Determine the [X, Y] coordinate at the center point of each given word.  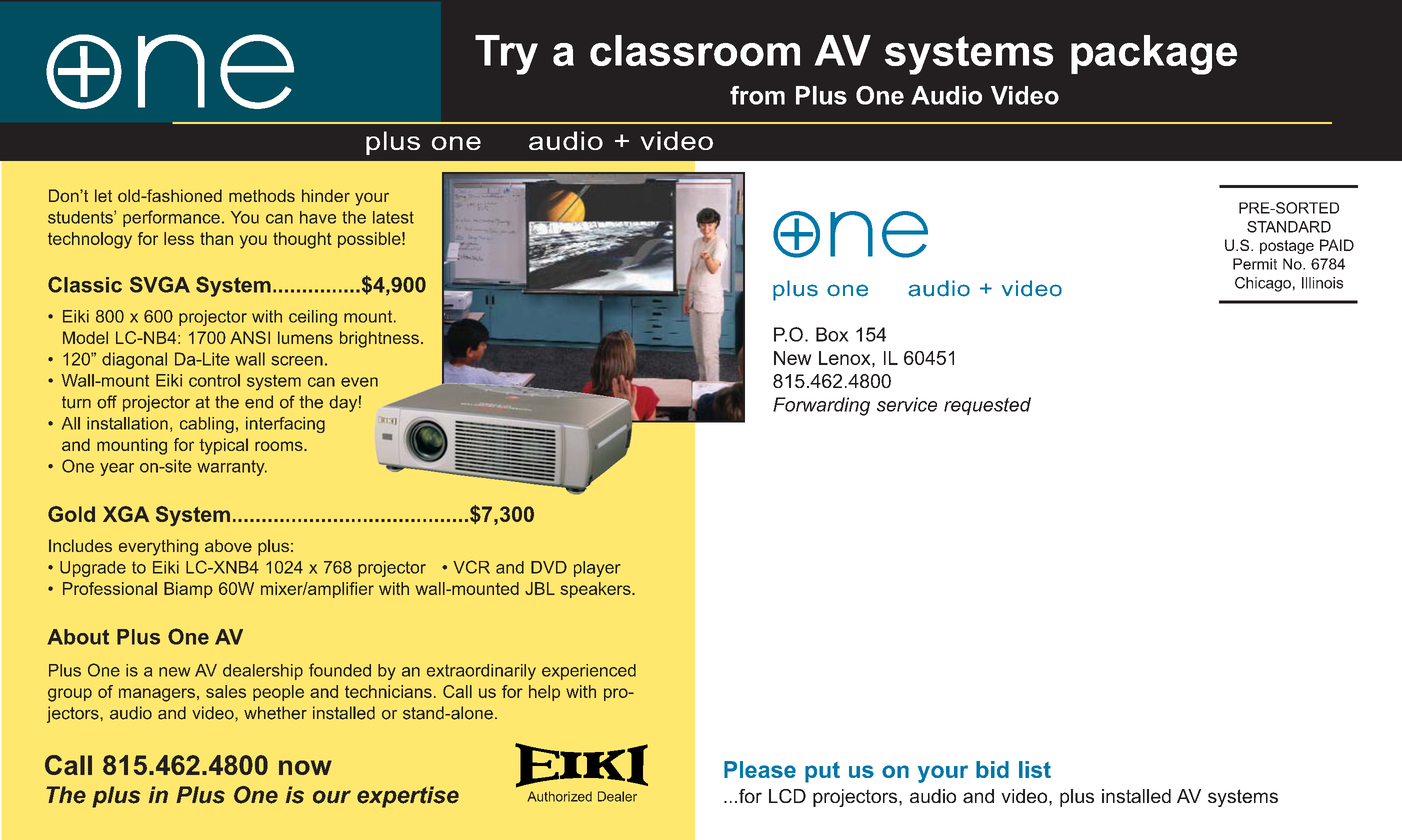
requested [987, 406]
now [305, 767]
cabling [207, 425]
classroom [695, 50]
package [1154, 55]
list [1035, 769]
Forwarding [821, 406]
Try [506, 55]
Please [760, 769]
